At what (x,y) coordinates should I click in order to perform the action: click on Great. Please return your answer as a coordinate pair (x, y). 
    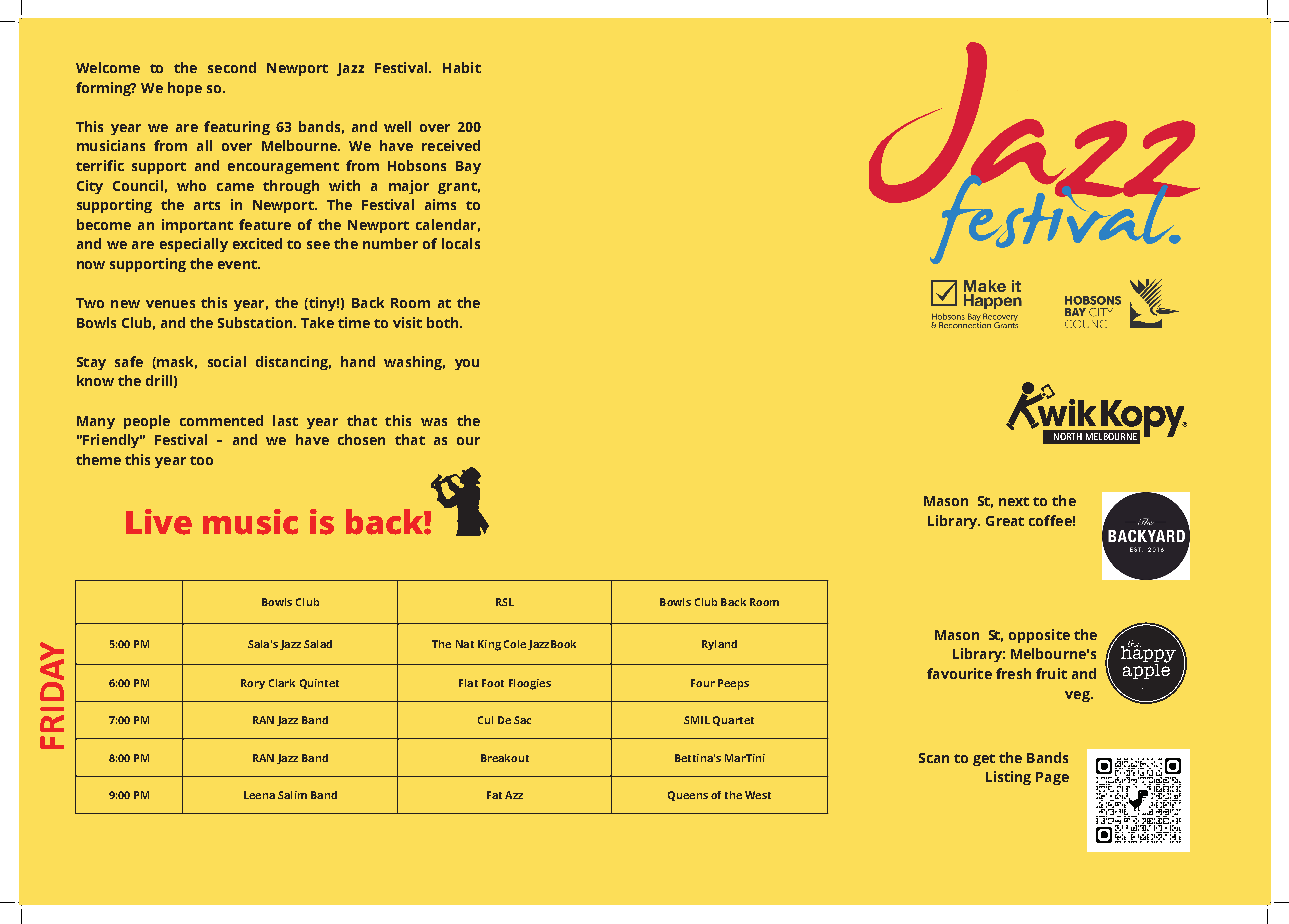
    Looking at the image, I should click on (1005, 521).
